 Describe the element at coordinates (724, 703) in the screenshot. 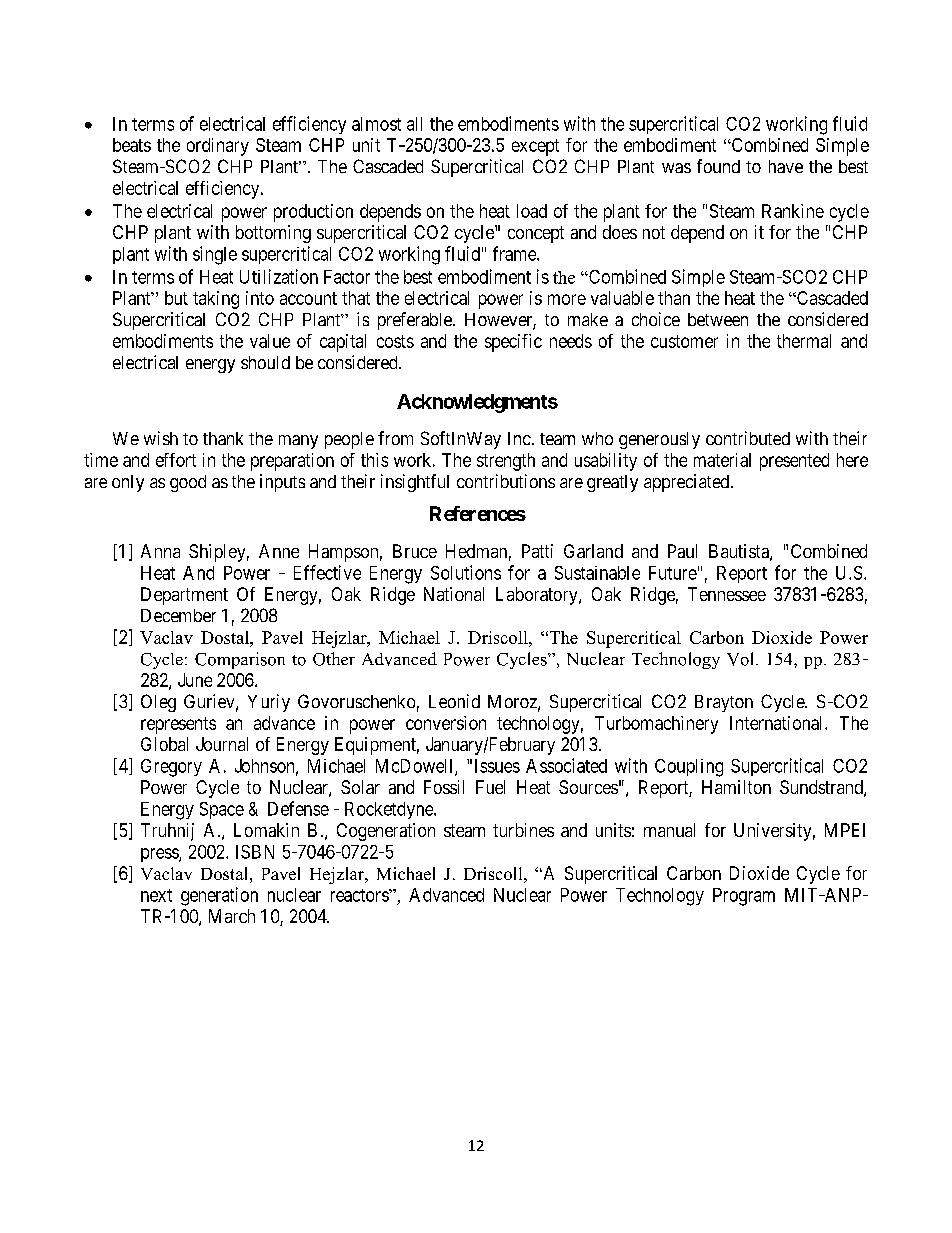

I see `Brayton` at that location.
